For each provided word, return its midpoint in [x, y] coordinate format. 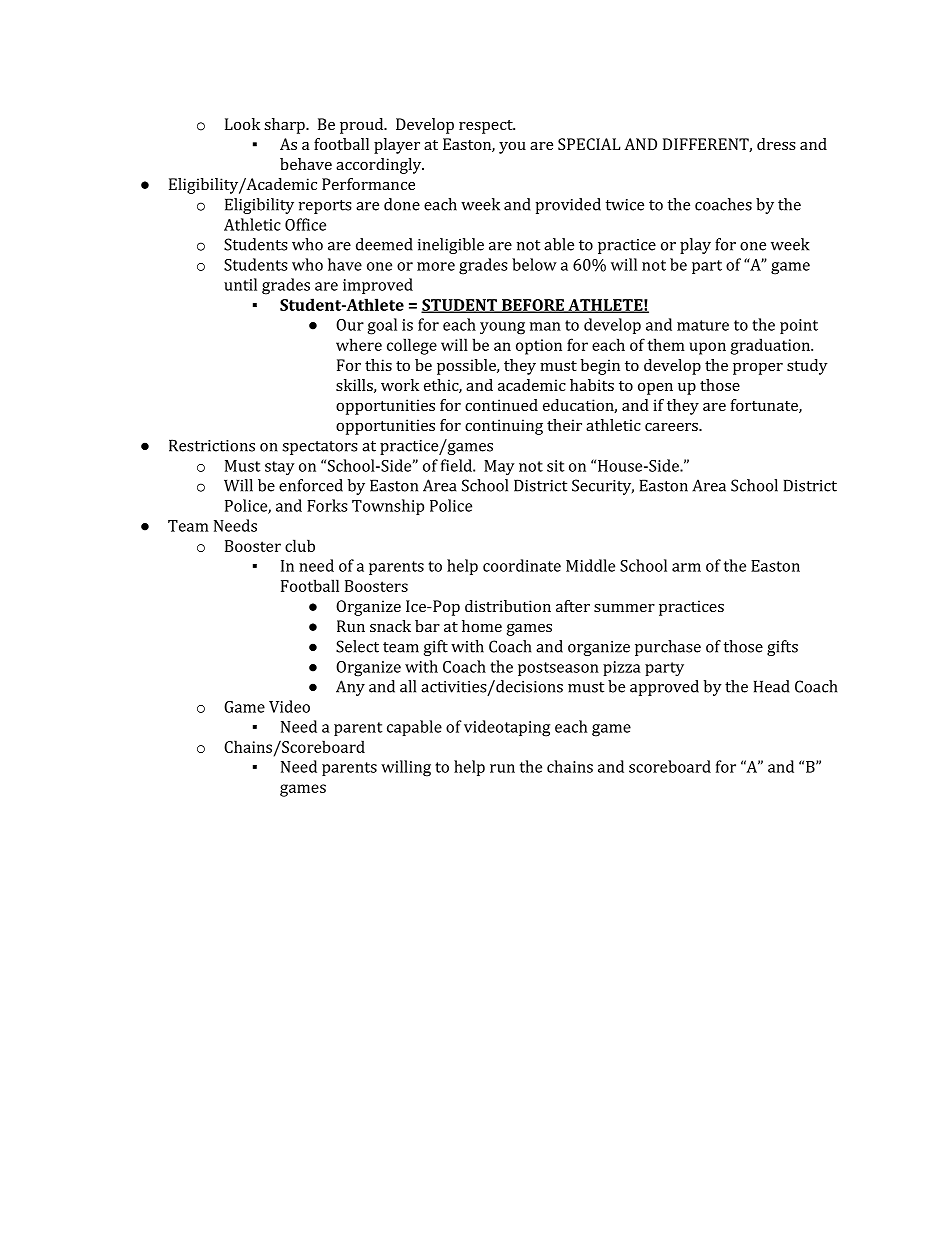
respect [487, 127]
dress [776, 144]
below [534, 264]
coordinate [522, 565]
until [240, 284]
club [300, 545]
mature [703, 325]
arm [686, 567]
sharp [285, 126]
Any [350, 688]
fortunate [765, 406]
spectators [319, 448]
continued [501, 405]
